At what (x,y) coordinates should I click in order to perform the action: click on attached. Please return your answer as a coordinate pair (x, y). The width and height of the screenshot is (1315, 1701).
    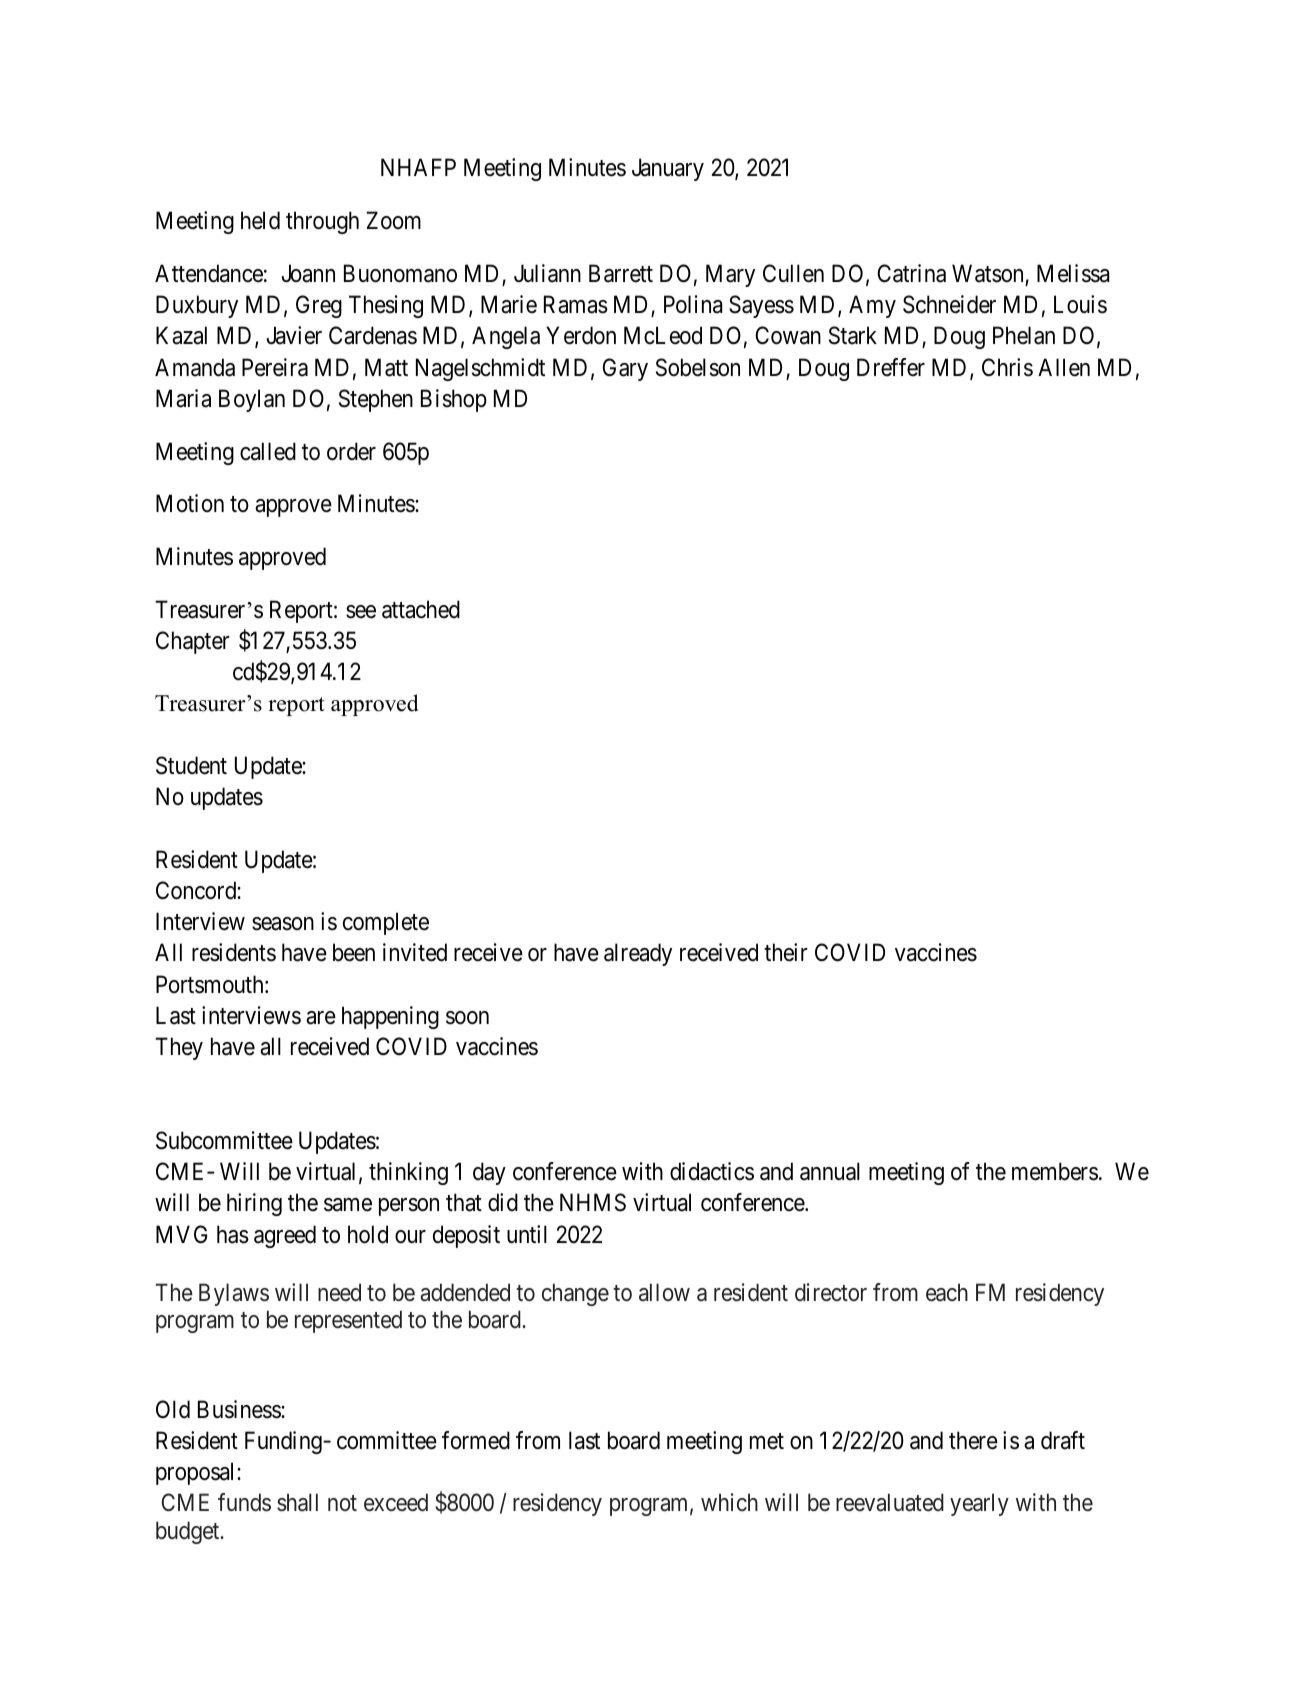
    Looking at the image, I should click on (421, 609).
